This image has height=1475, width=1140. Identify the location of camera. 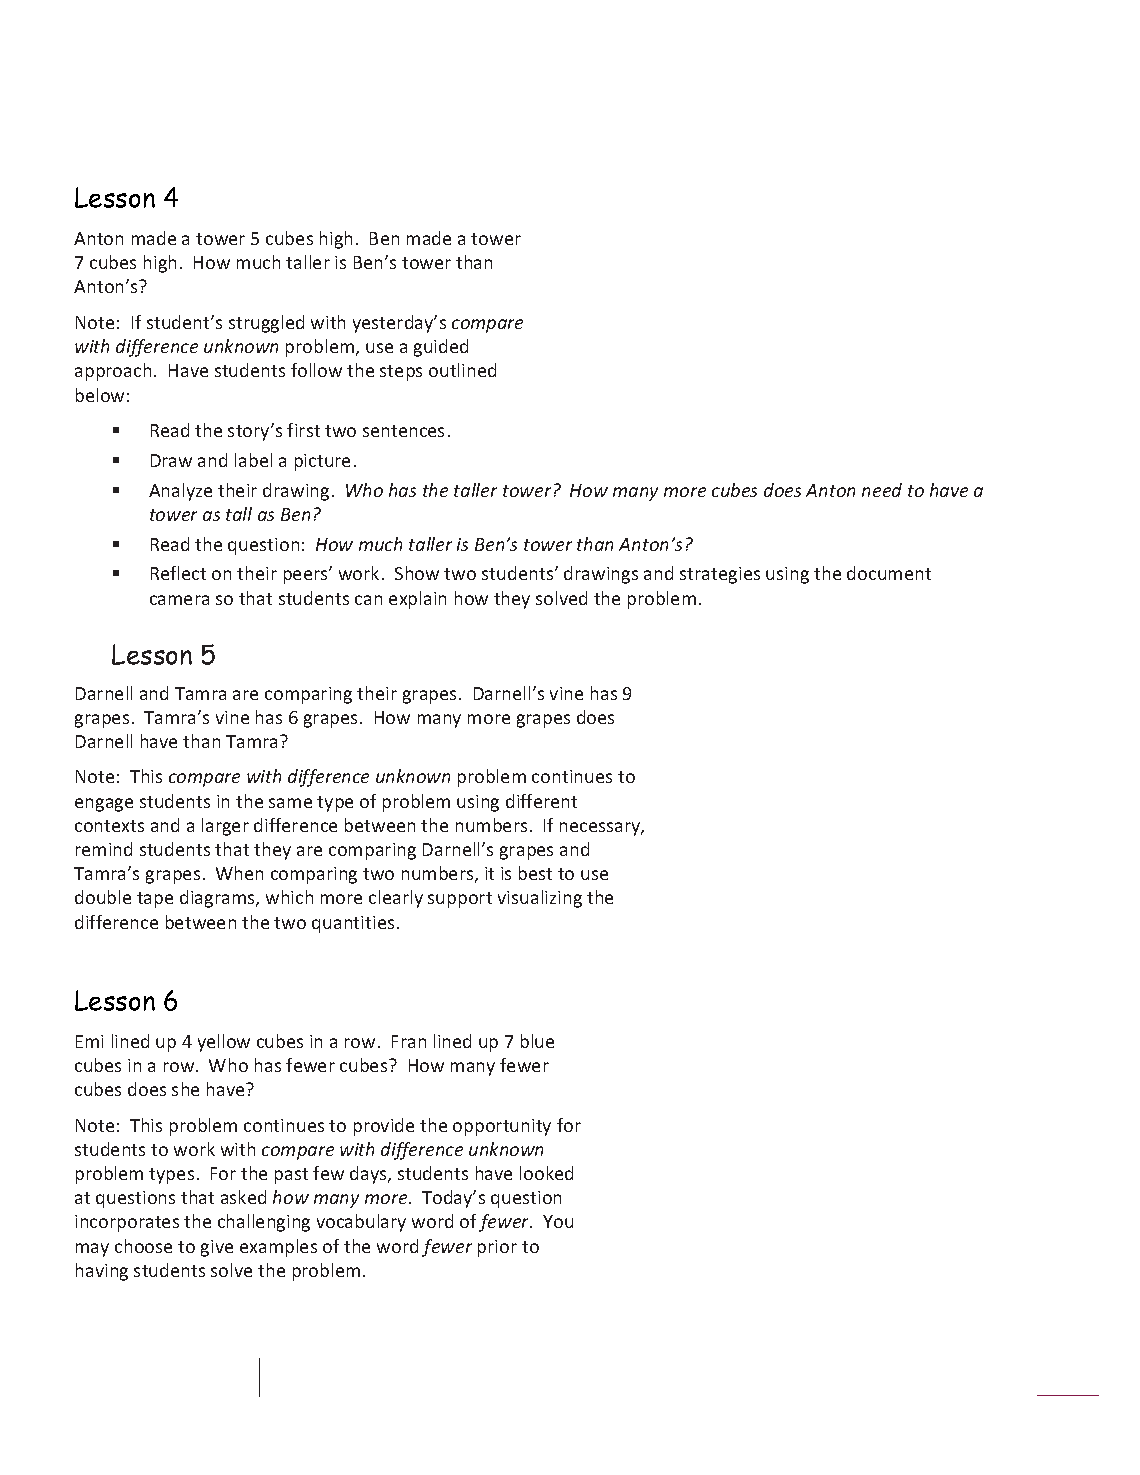
(179, 600).
